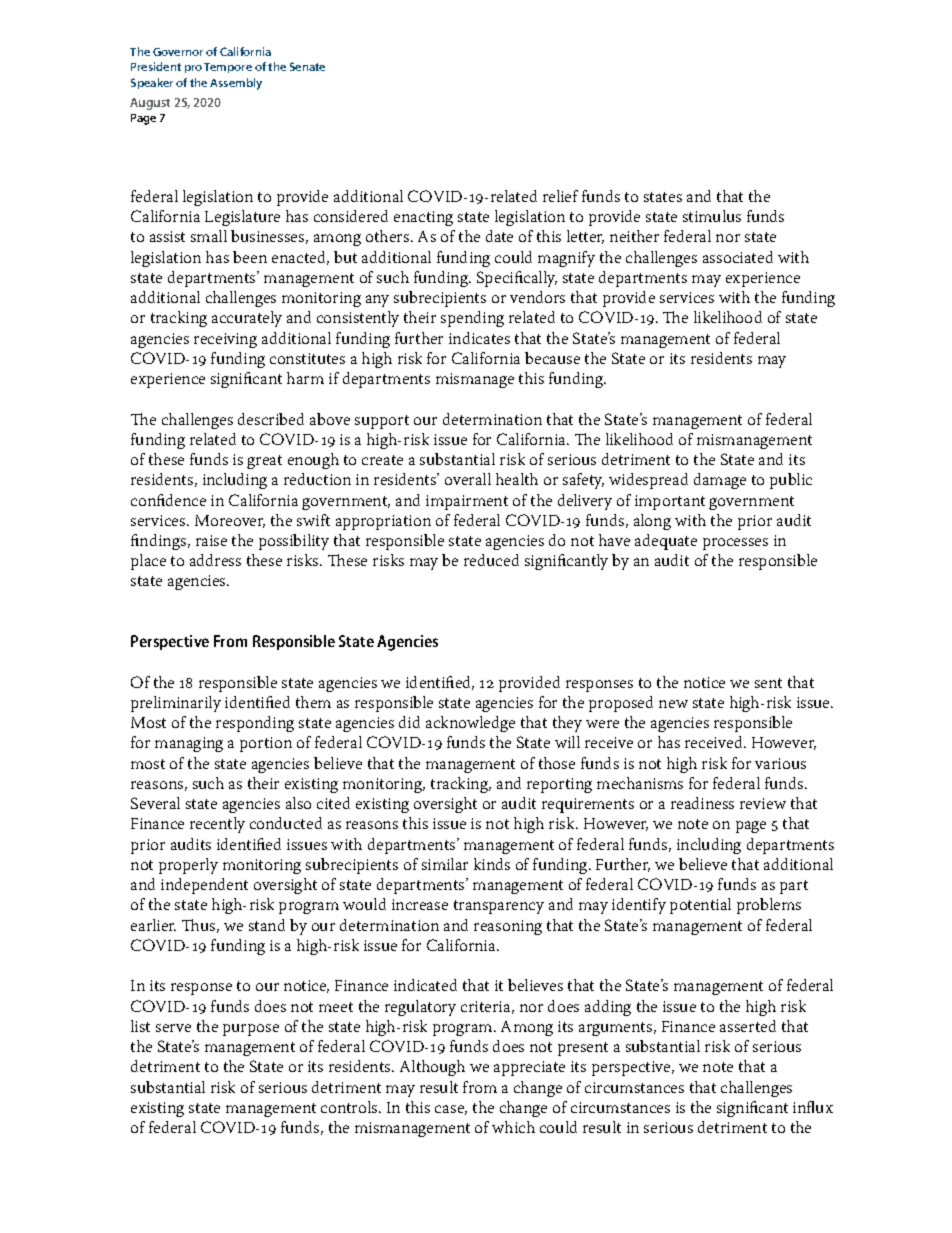 Image resolution: width=952 pixels, height=1233 pixels. I want to click on processes, so click(735, 544).
